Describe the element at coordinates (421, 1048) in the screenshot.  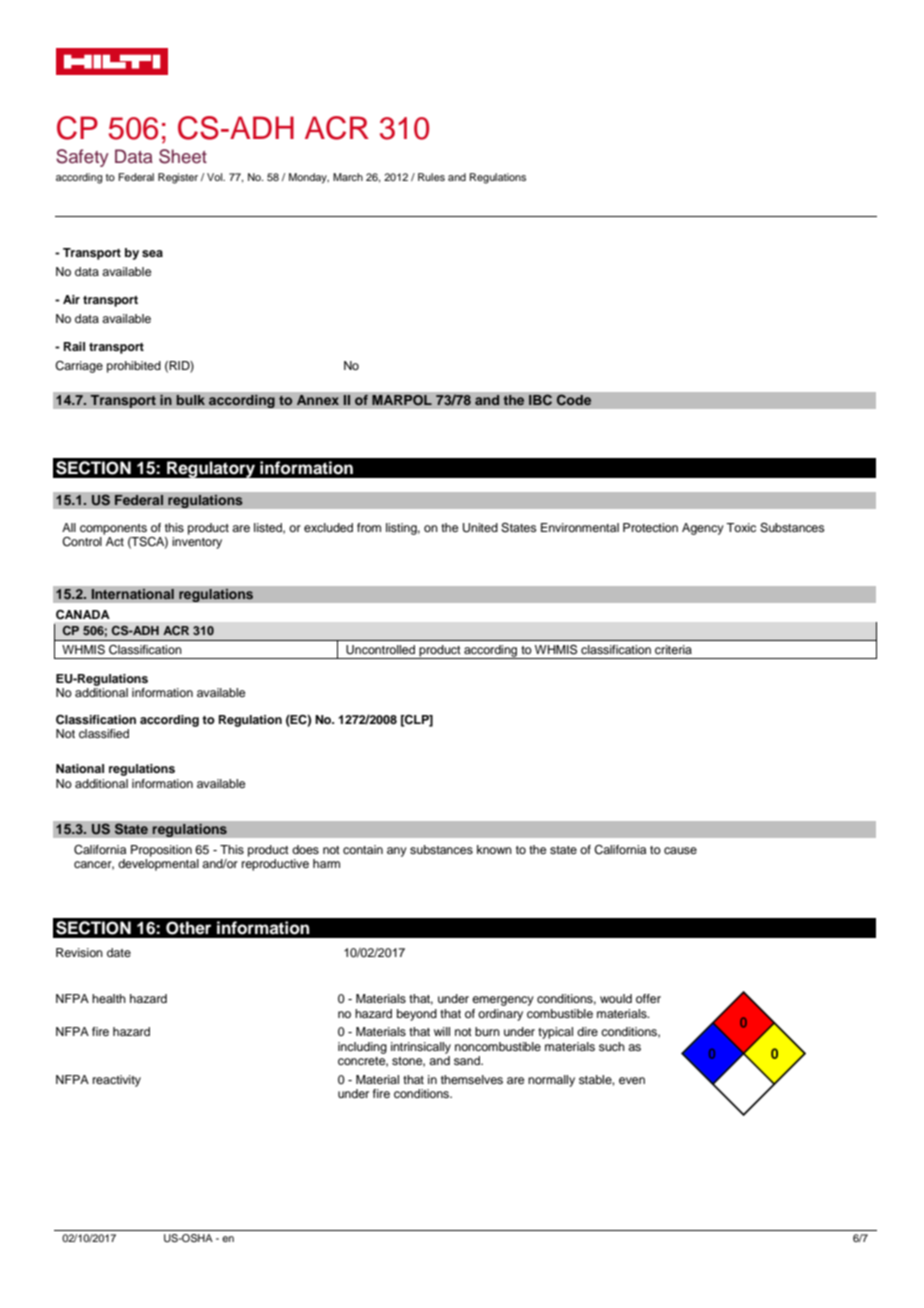
I see `intrinsically` at that location.
